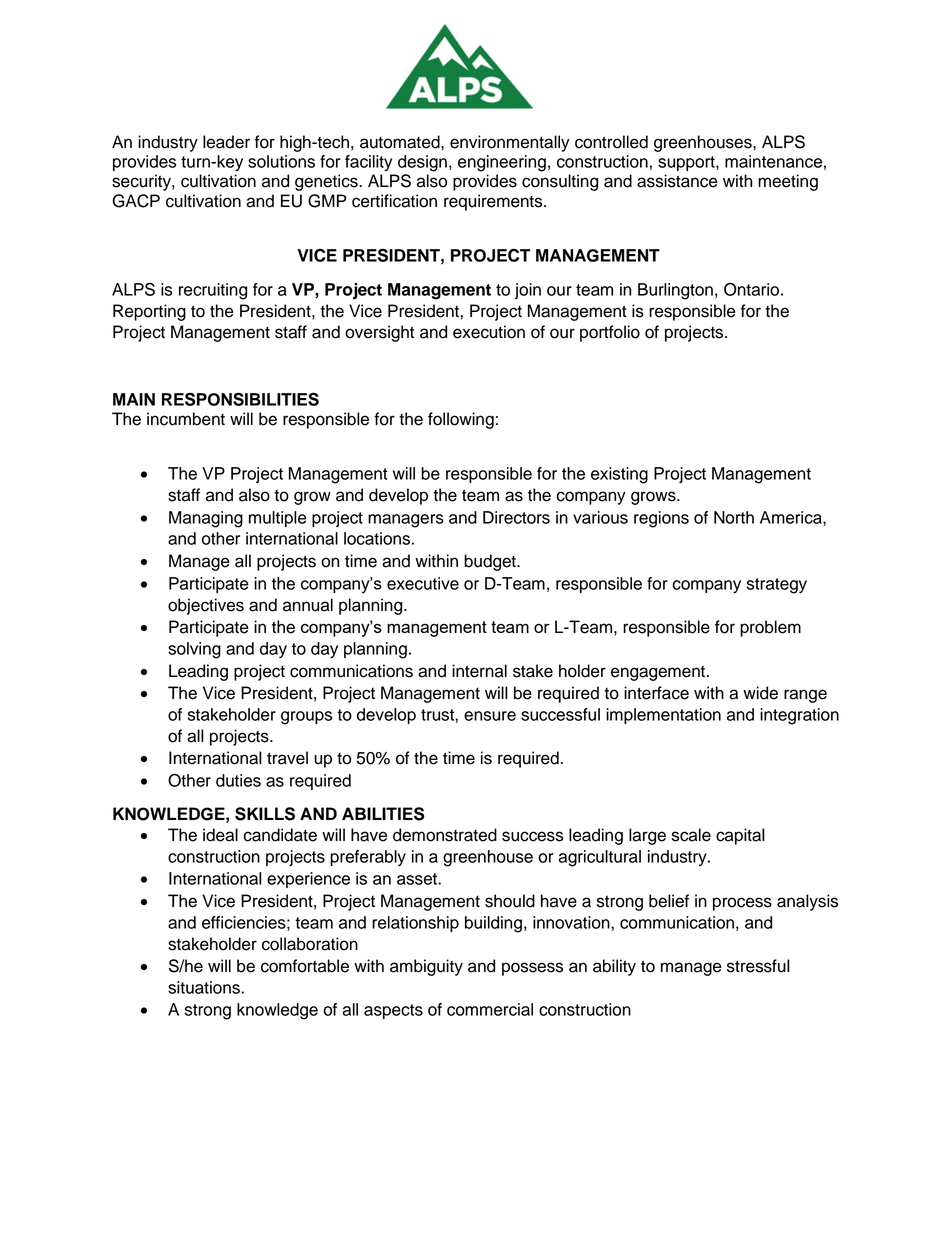  I want to click on situations, so click(205, 987).
